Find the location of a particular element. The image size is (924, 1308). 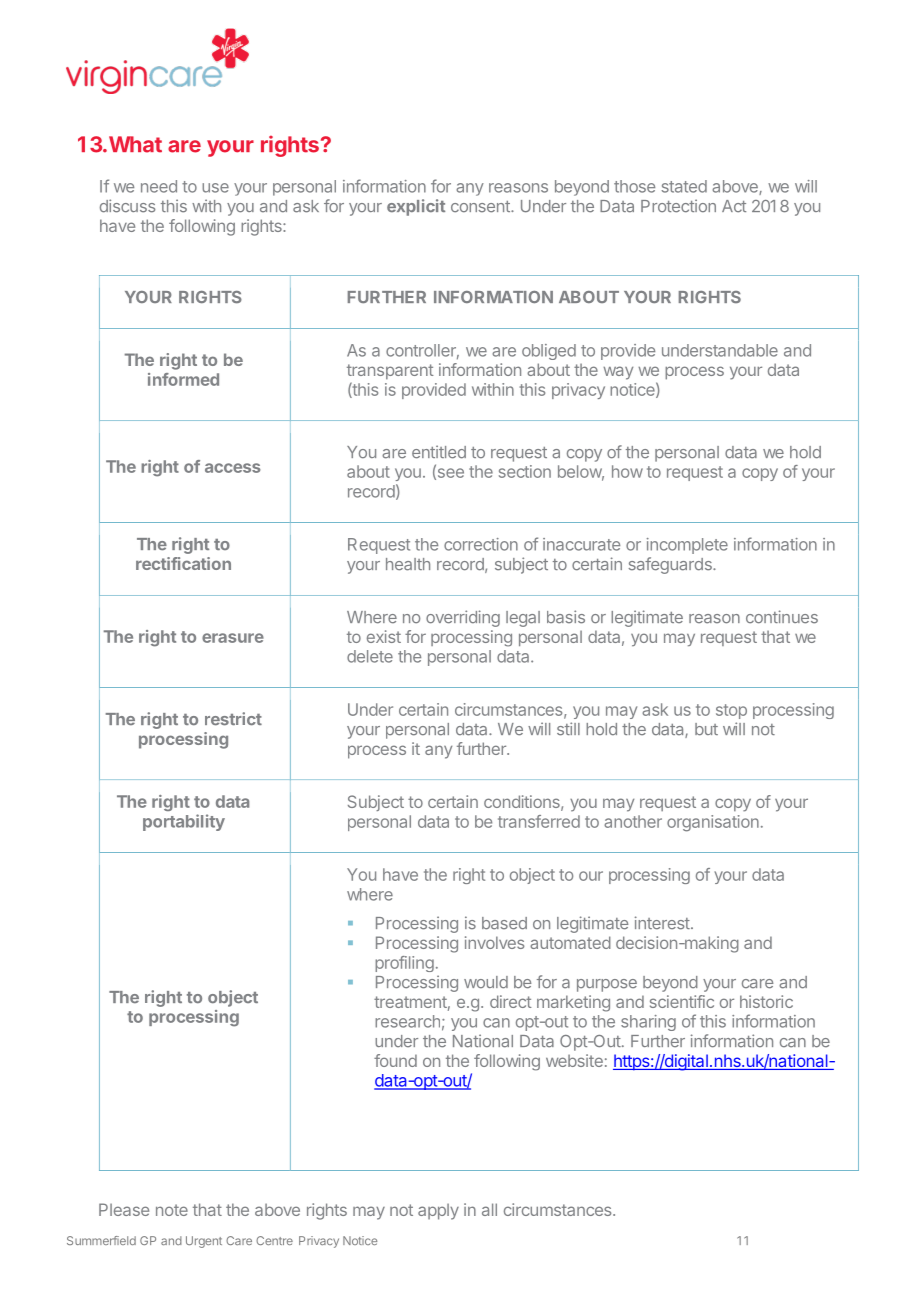

delete is located at coordinates (370, 656).
